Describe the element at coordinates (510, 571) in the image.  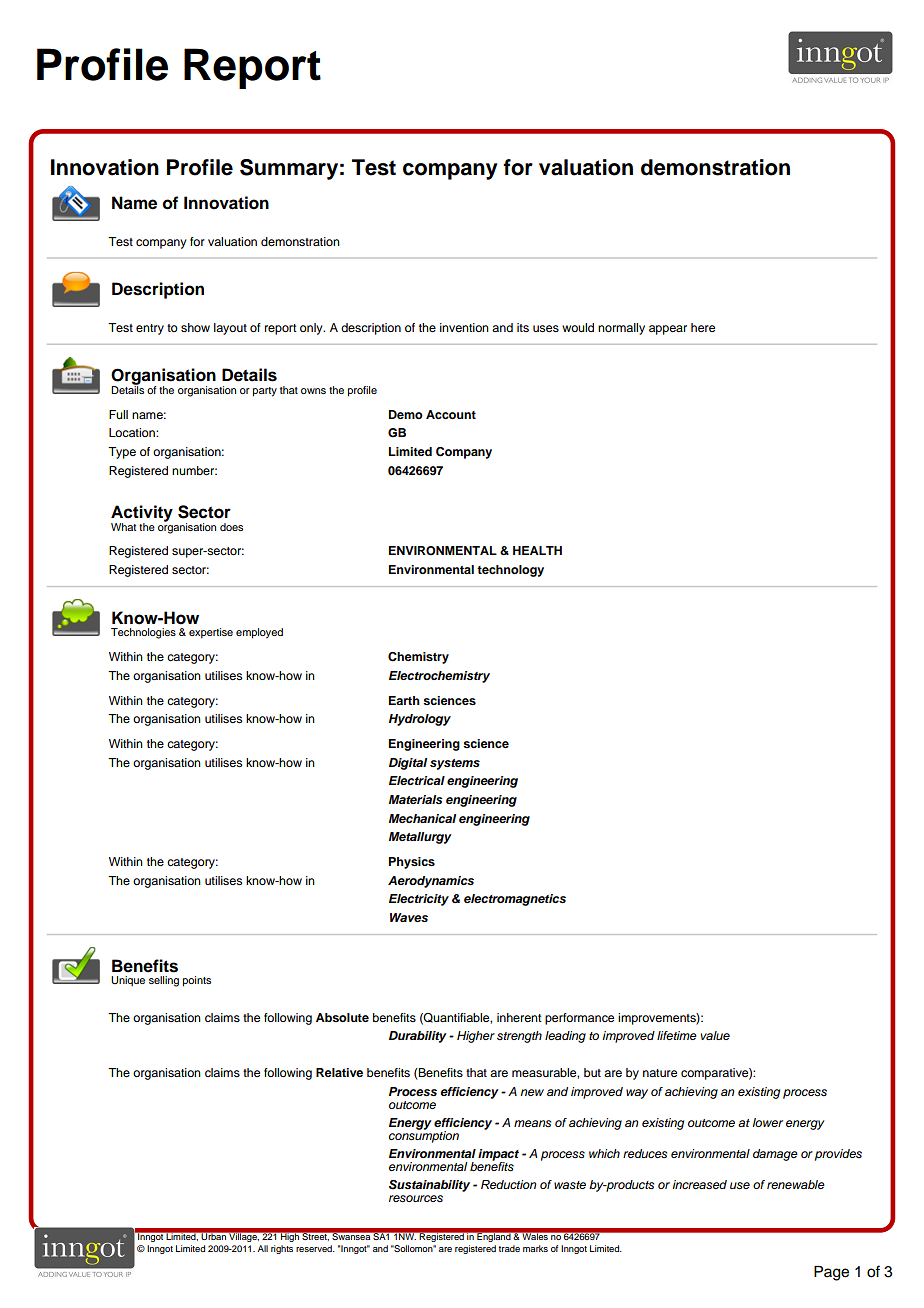
I see `technology` at that location.
